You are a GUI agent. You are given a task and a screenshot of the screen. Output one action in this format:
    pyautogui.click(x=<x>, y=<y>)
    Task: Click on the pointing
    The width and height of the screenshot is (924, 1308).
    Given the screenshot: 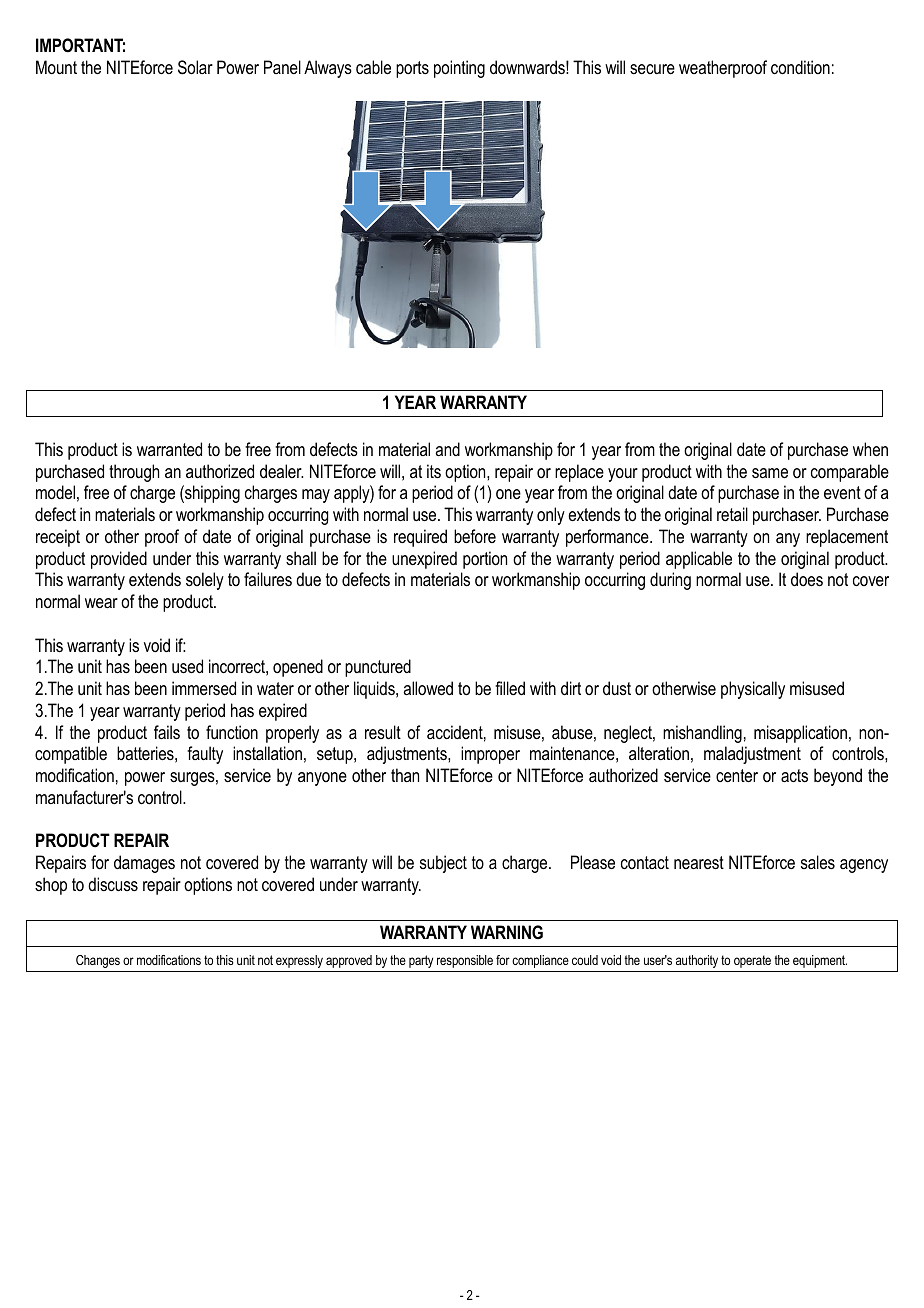 What is the action you would take?
    pyautogui.click(x=459, y=69)
